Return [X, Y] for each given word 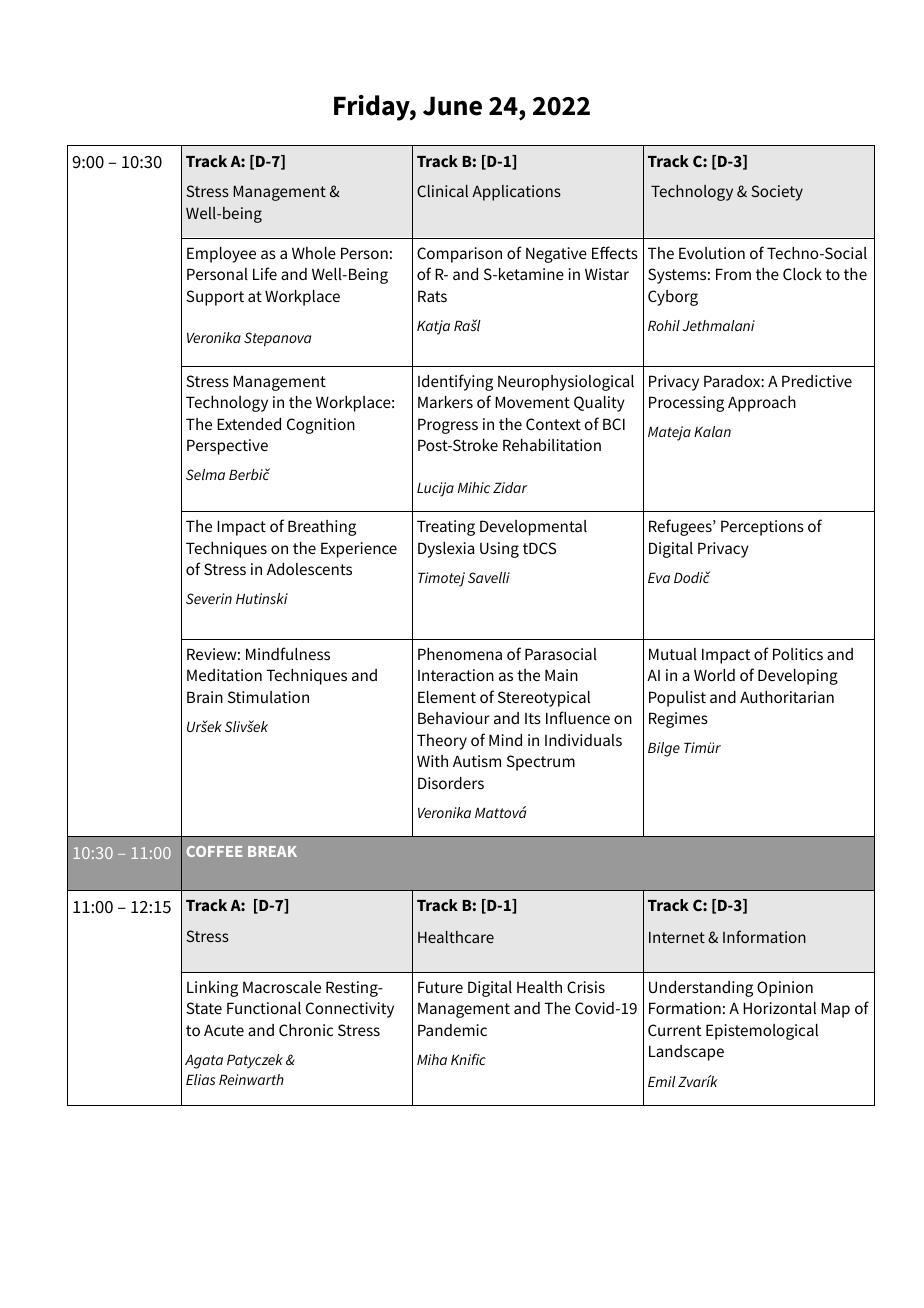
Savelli [489, 577]
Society [777, 193]
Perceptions [762, 528]
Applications [516, 193]
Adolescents [309, 569]
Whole [314, 253]
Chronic [306, 1030]
